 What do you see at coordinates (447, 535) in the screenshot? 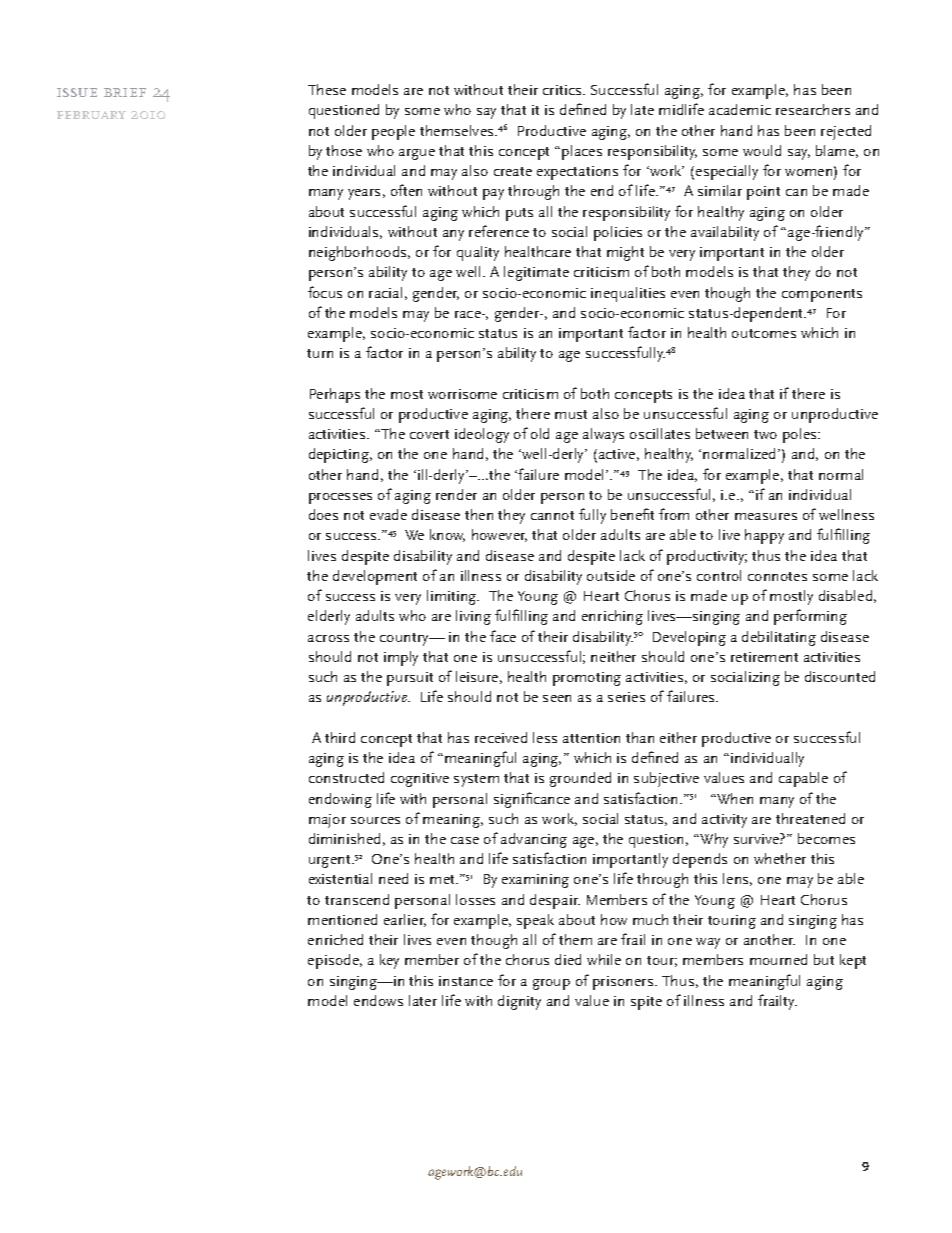
I see `know` at bounding box center [447, 535].
